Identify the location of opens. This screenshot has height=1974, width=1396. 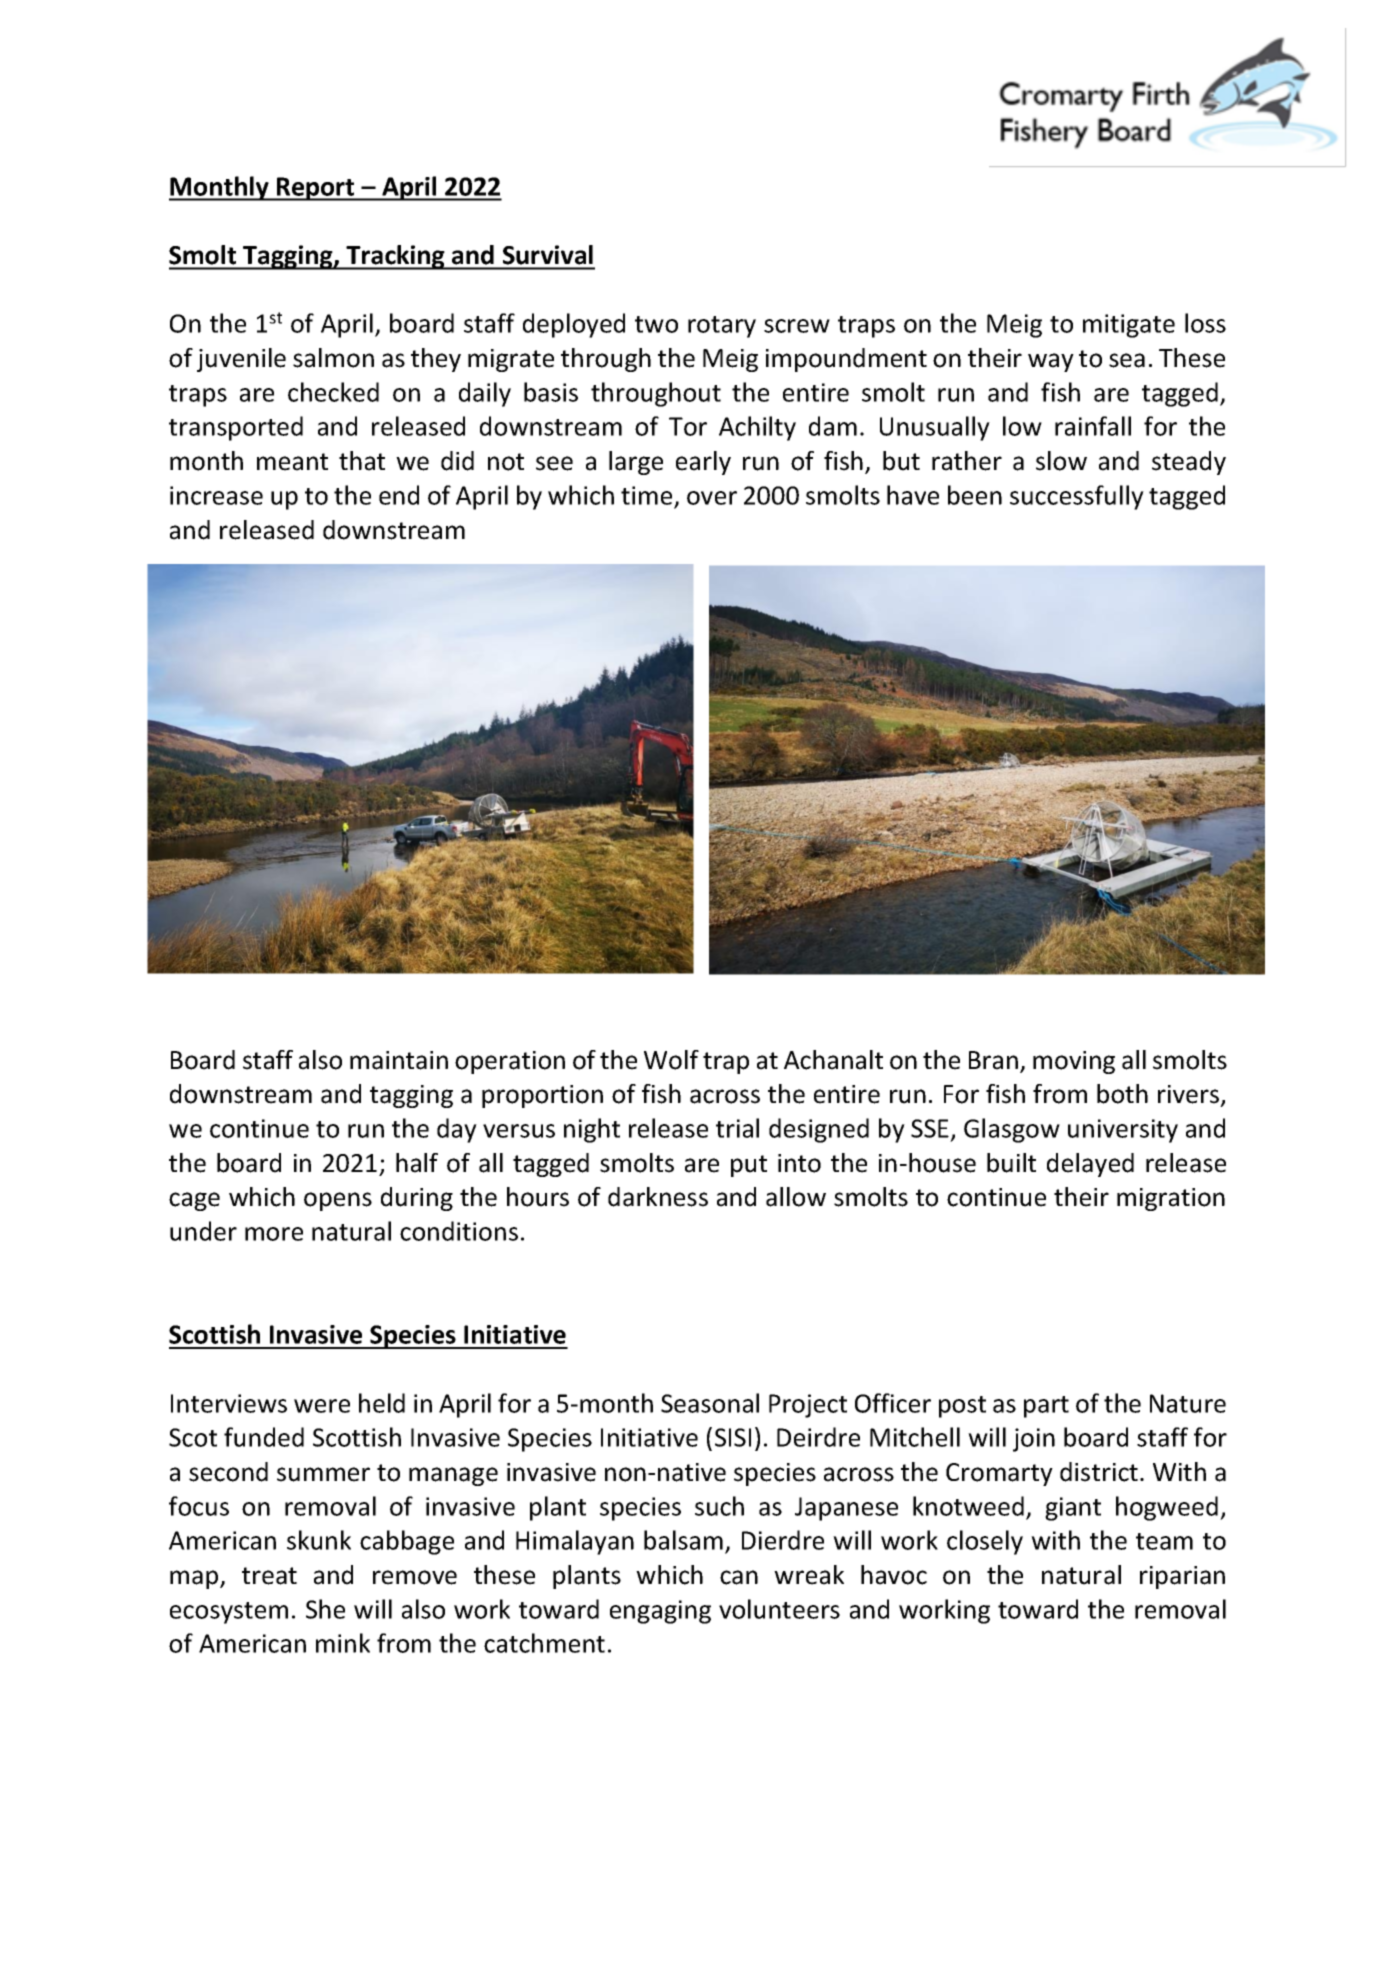
(338, 1201).
